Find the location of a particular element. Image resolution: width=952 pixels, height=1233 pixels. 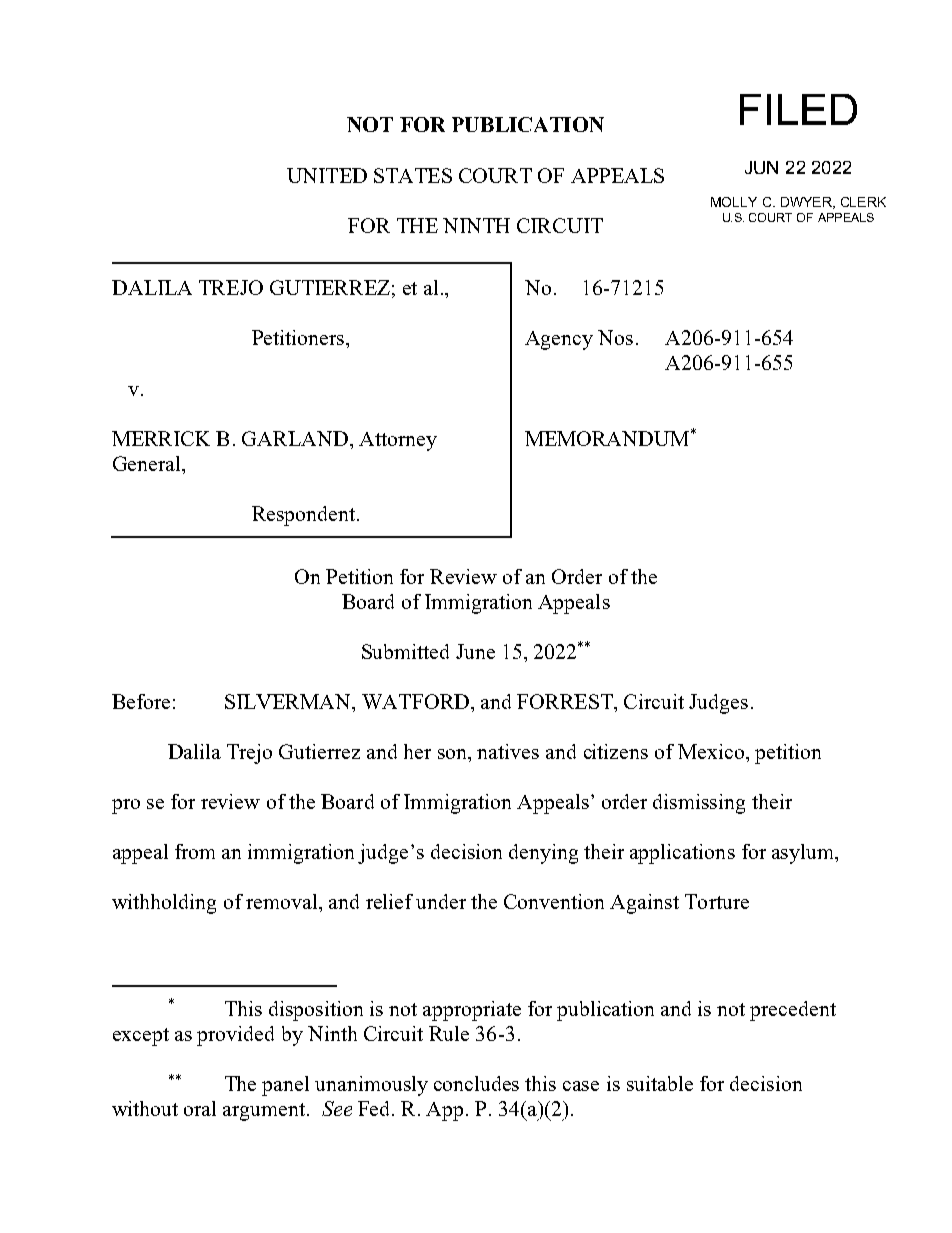

STATES is located at coordinates (413, 175).
